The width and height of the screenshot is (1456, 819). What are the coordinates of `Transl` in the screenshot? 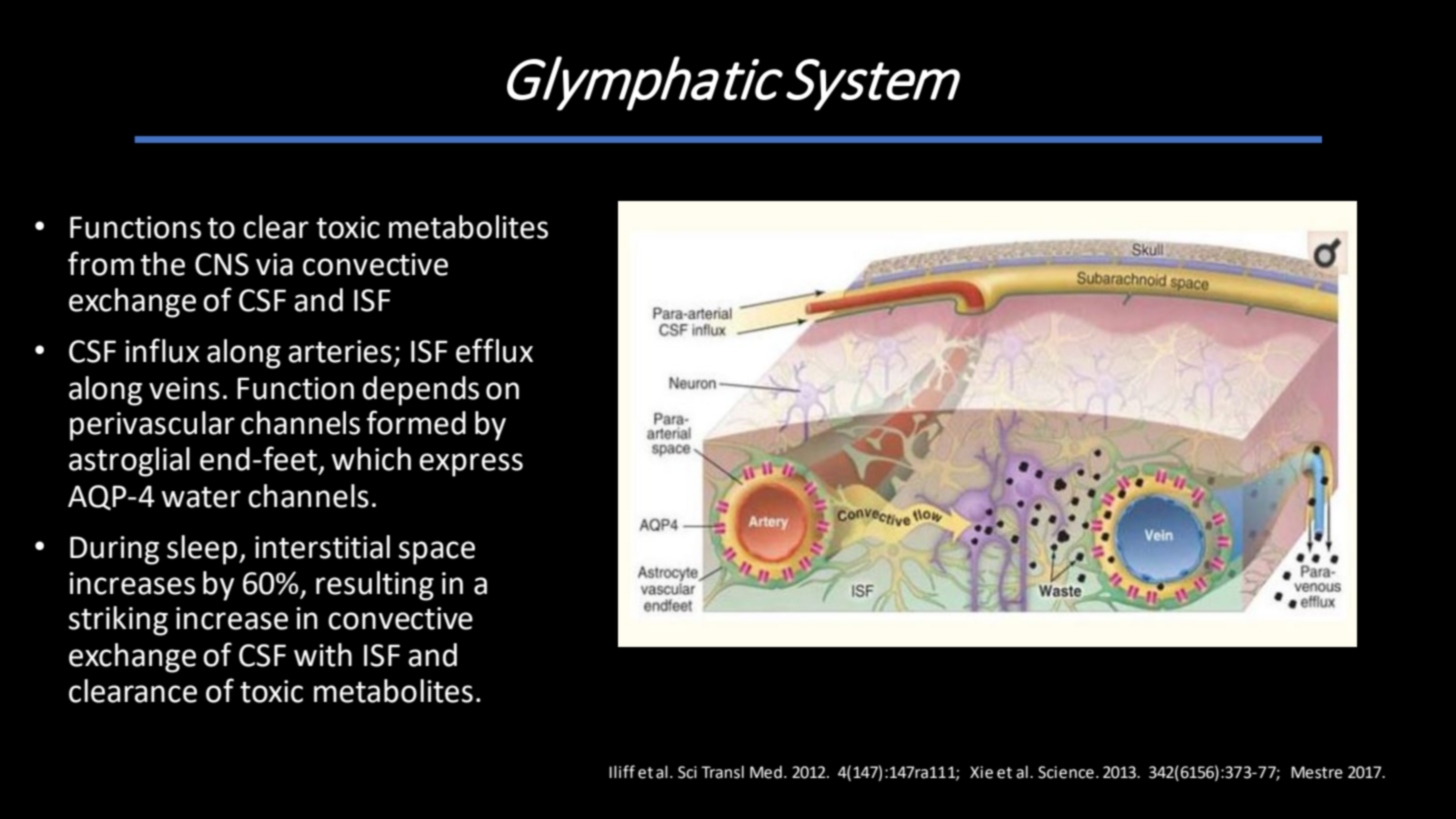 It's located at (722, 772).
